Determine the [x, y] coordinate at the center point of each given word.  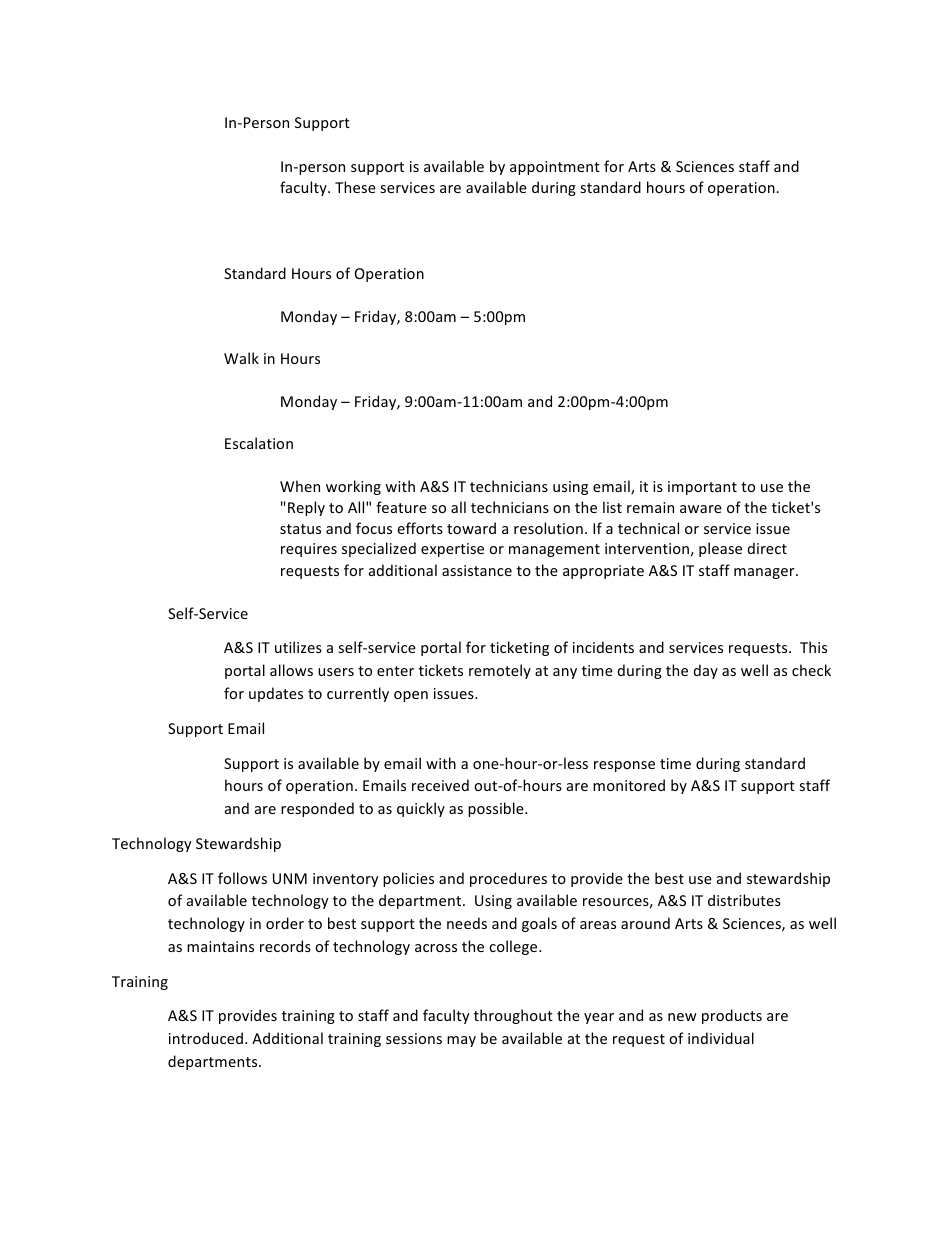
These [355, 187]
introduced [206, 1038]
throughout [513, 1016]
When [300, 486]
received [440, 785]
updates [276, 694]
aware [701, 509]
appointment [555, 168]
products [732, 1016]
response [624, 766]
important [702, 488]
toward [471, 528]
